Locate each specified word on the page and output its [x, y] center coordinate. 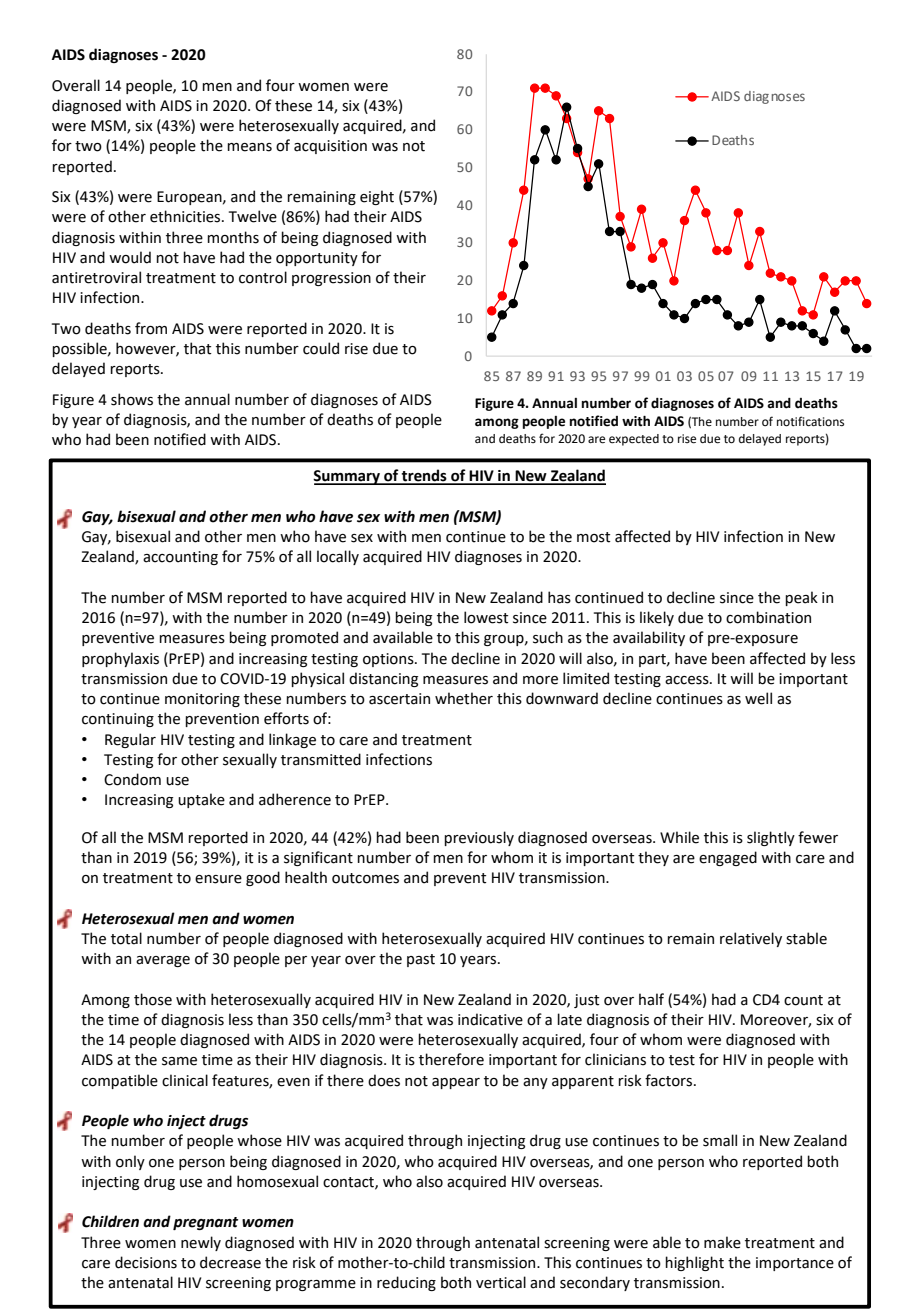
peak [801, 598]
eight [377, 197]
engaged [728, 858]
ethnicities [186, 216]
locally [338, 557]
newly [201, 1243]
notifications [810, 421]
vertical [501, 1282]
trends [424, 476]
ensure [218, 879]
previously [479, 838]
